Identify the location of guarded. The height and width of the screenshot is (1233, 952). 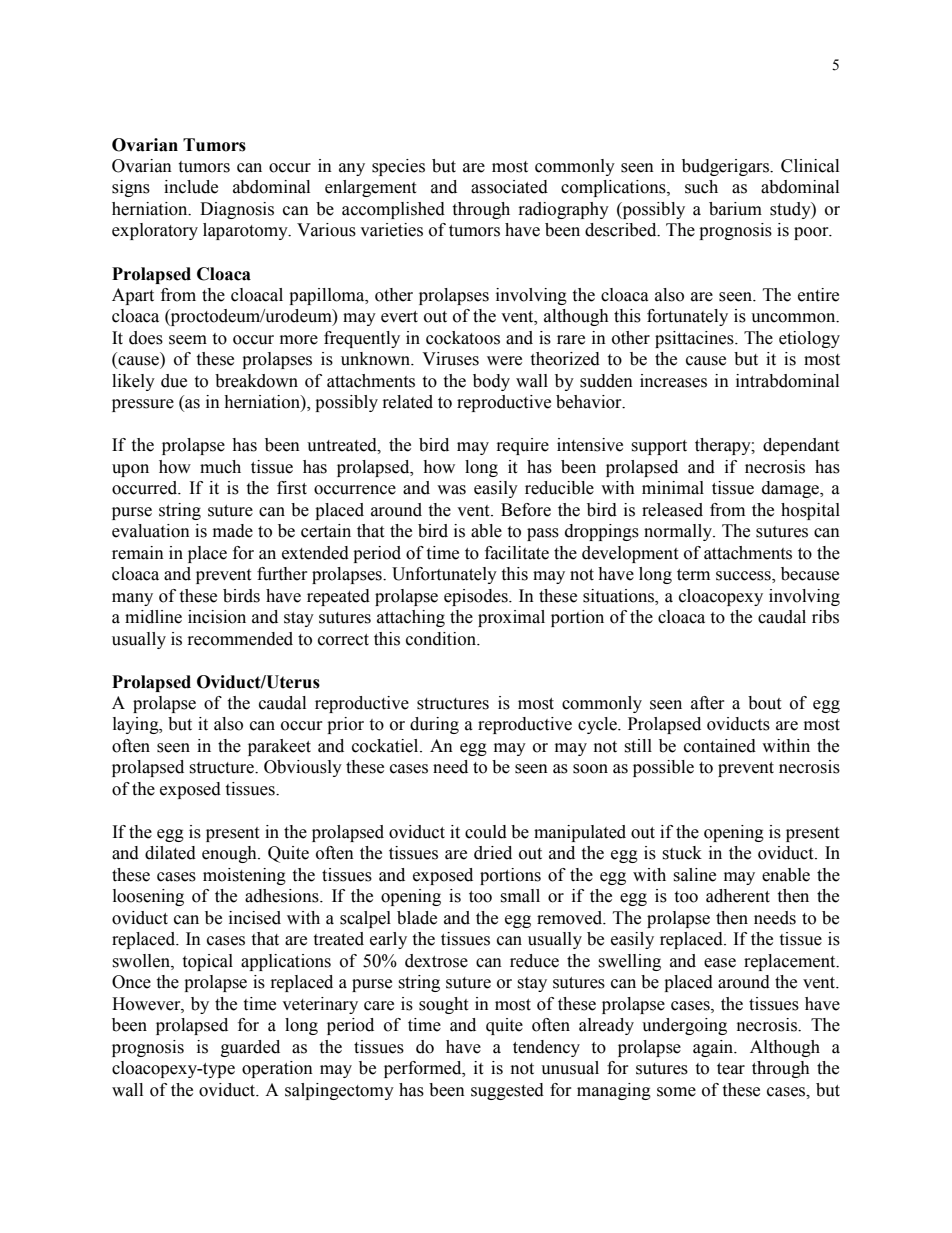
(250, 1048).
